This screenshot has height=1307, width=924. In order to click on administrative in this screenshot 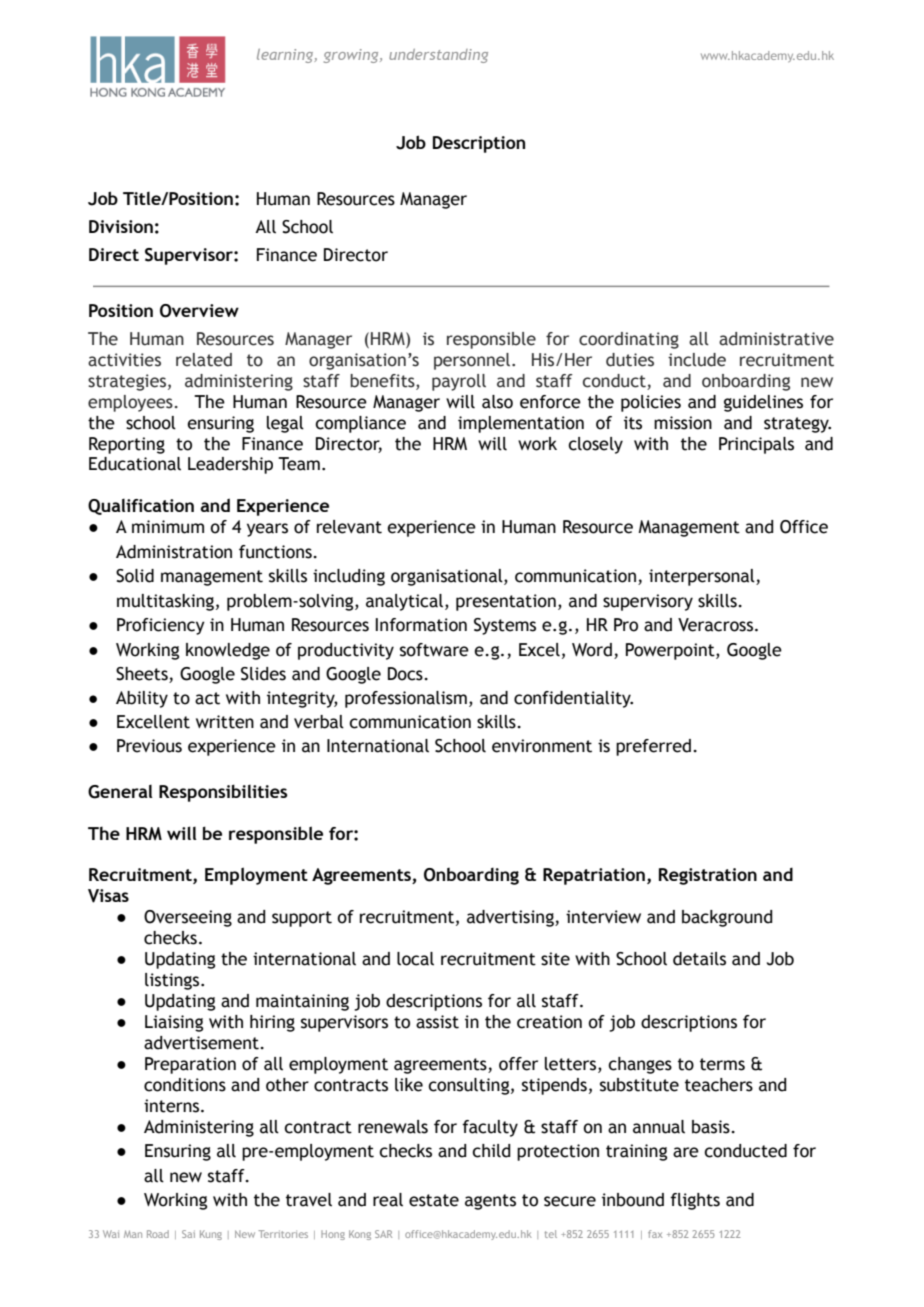, I will do `click(776, 339)`.
